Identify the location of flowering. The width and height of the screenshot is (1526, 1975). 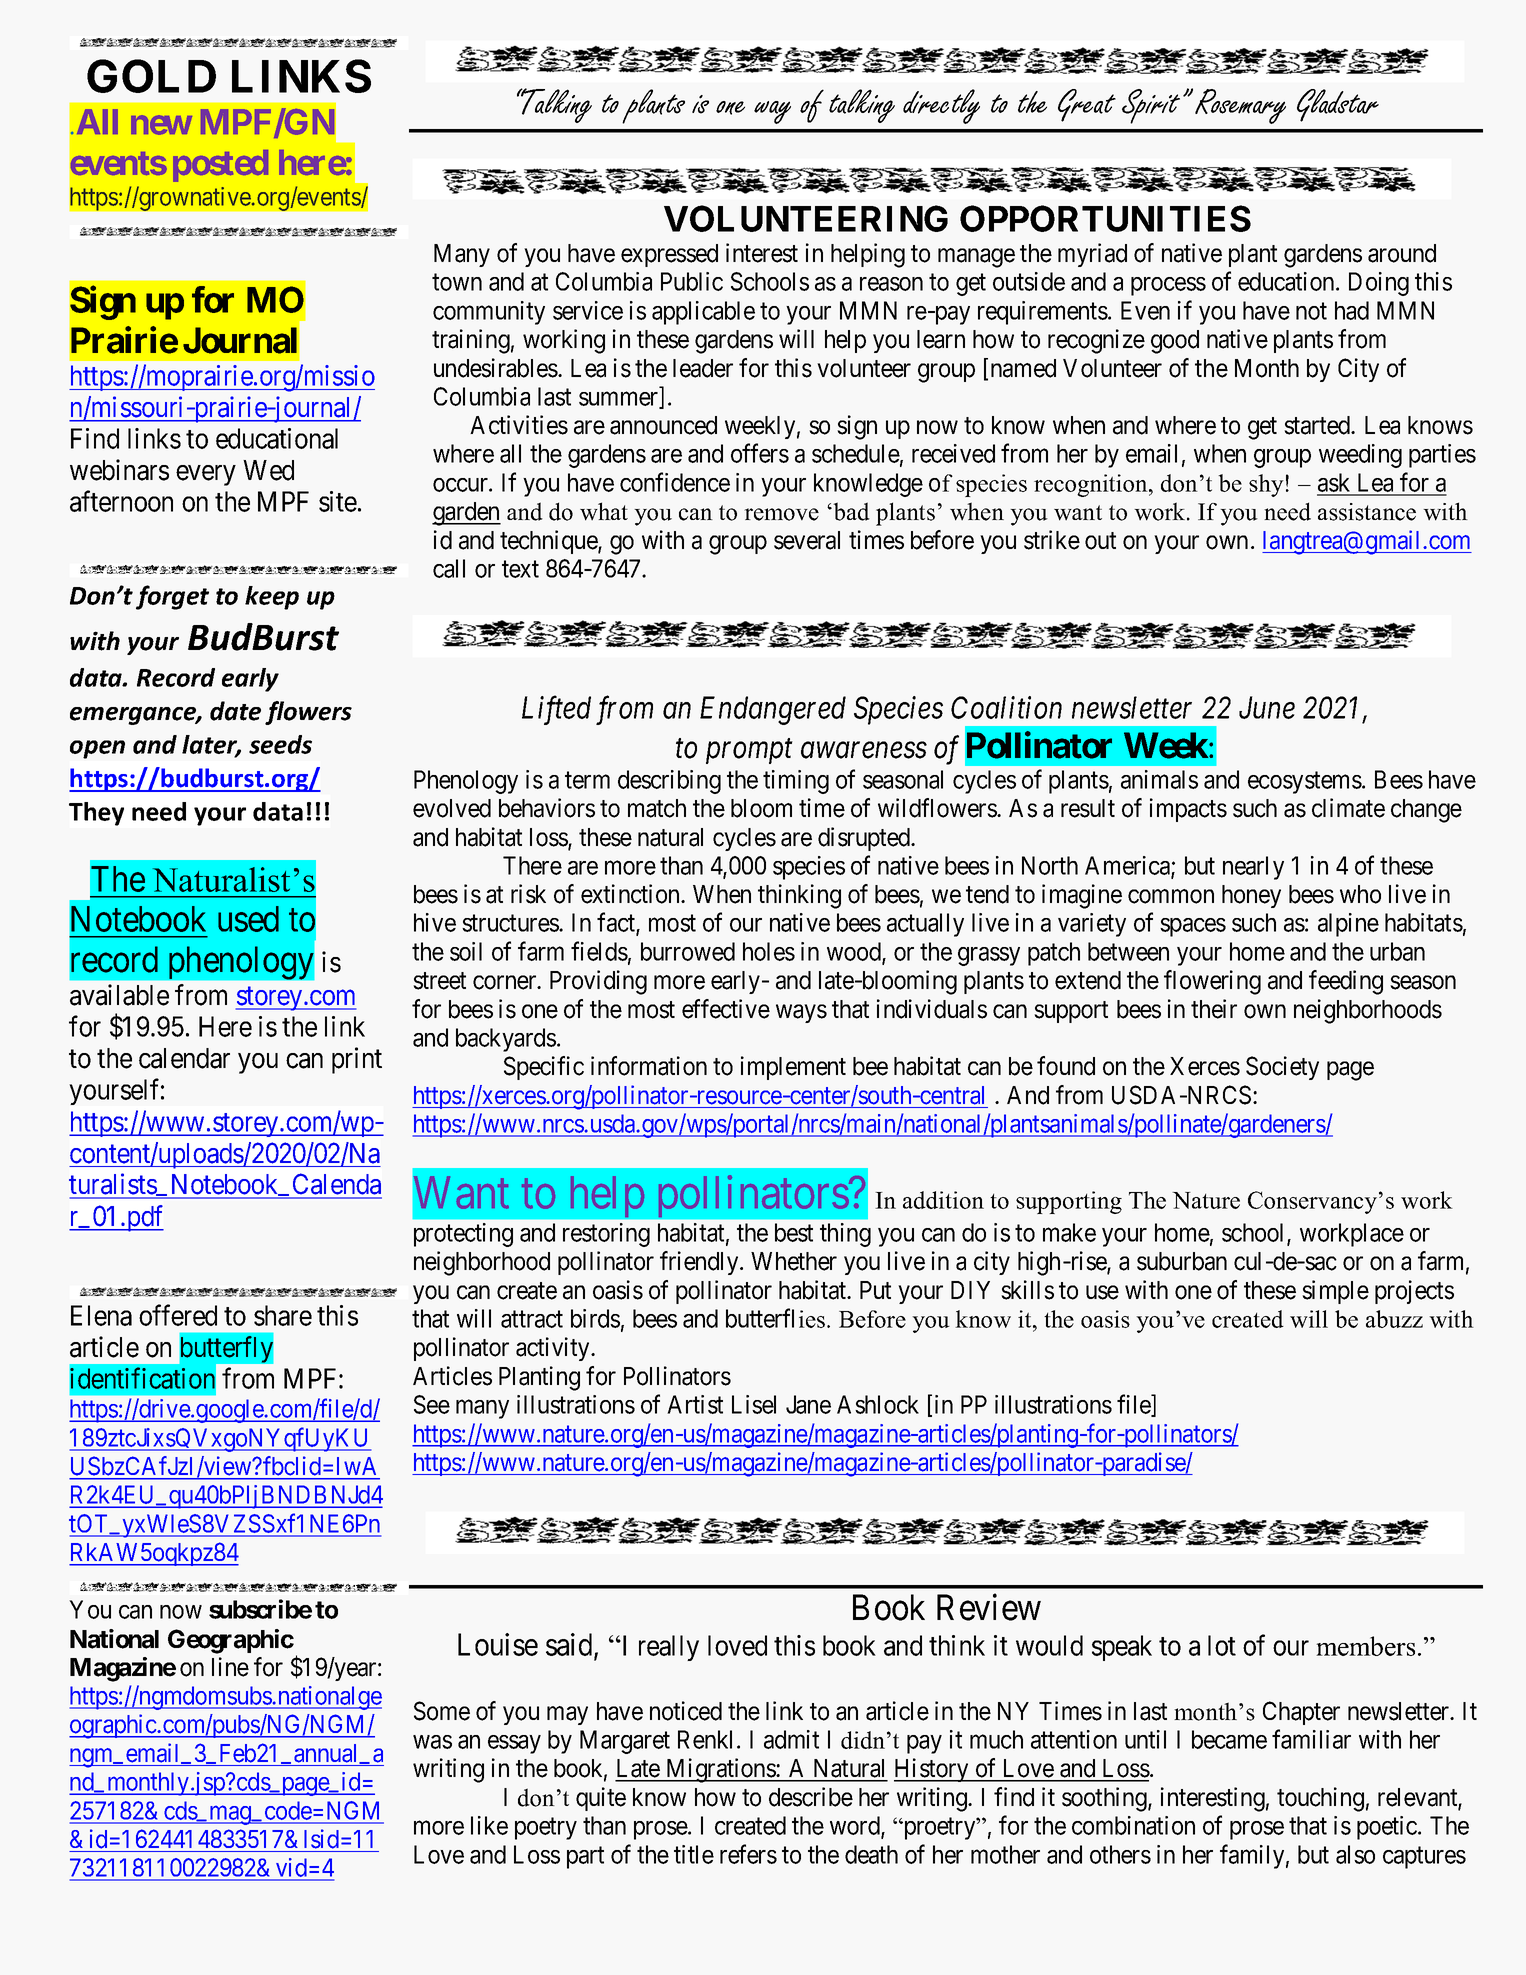
(1212, 982).
